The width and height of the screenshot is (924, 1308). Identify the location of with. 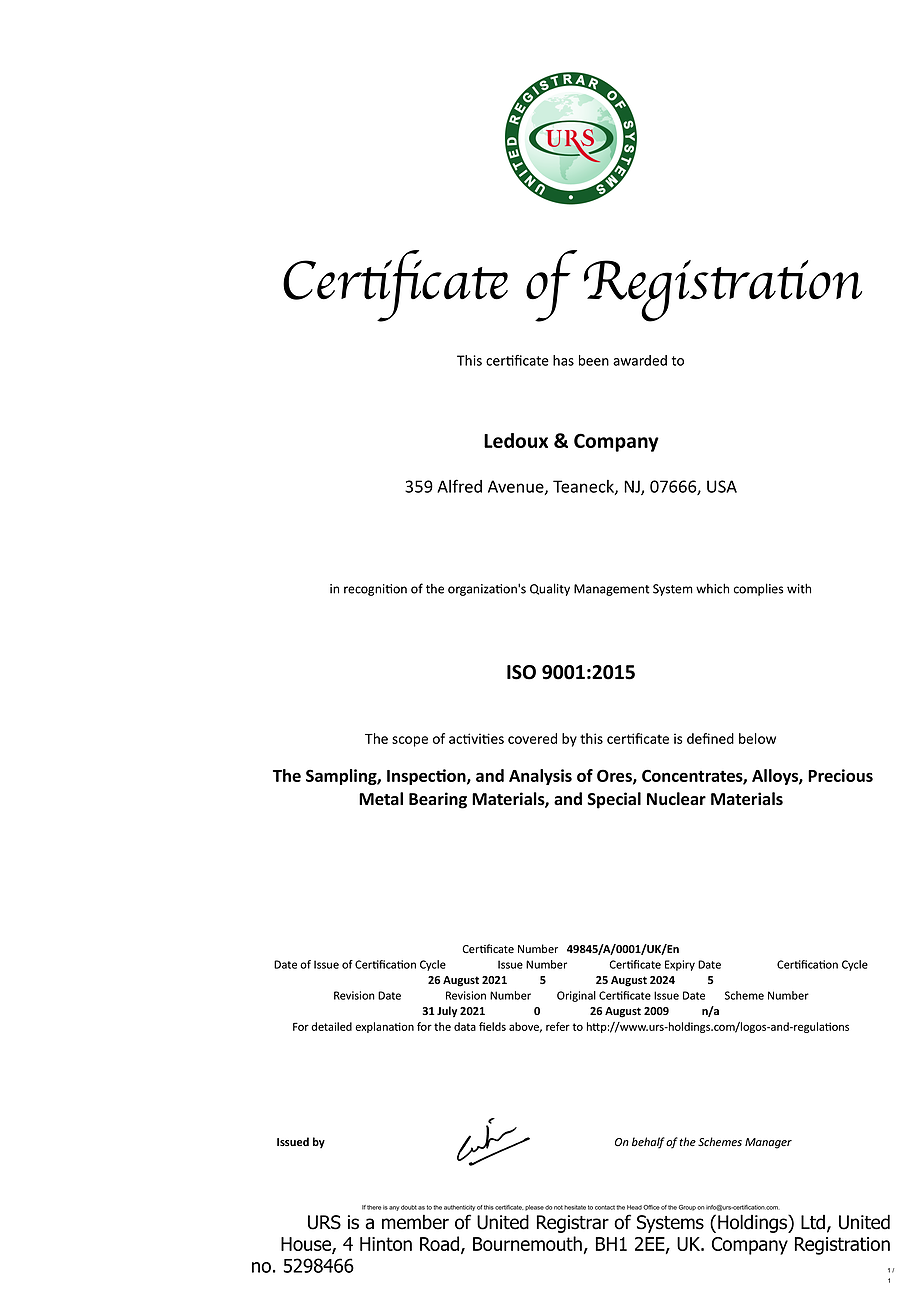
(799, 588).
